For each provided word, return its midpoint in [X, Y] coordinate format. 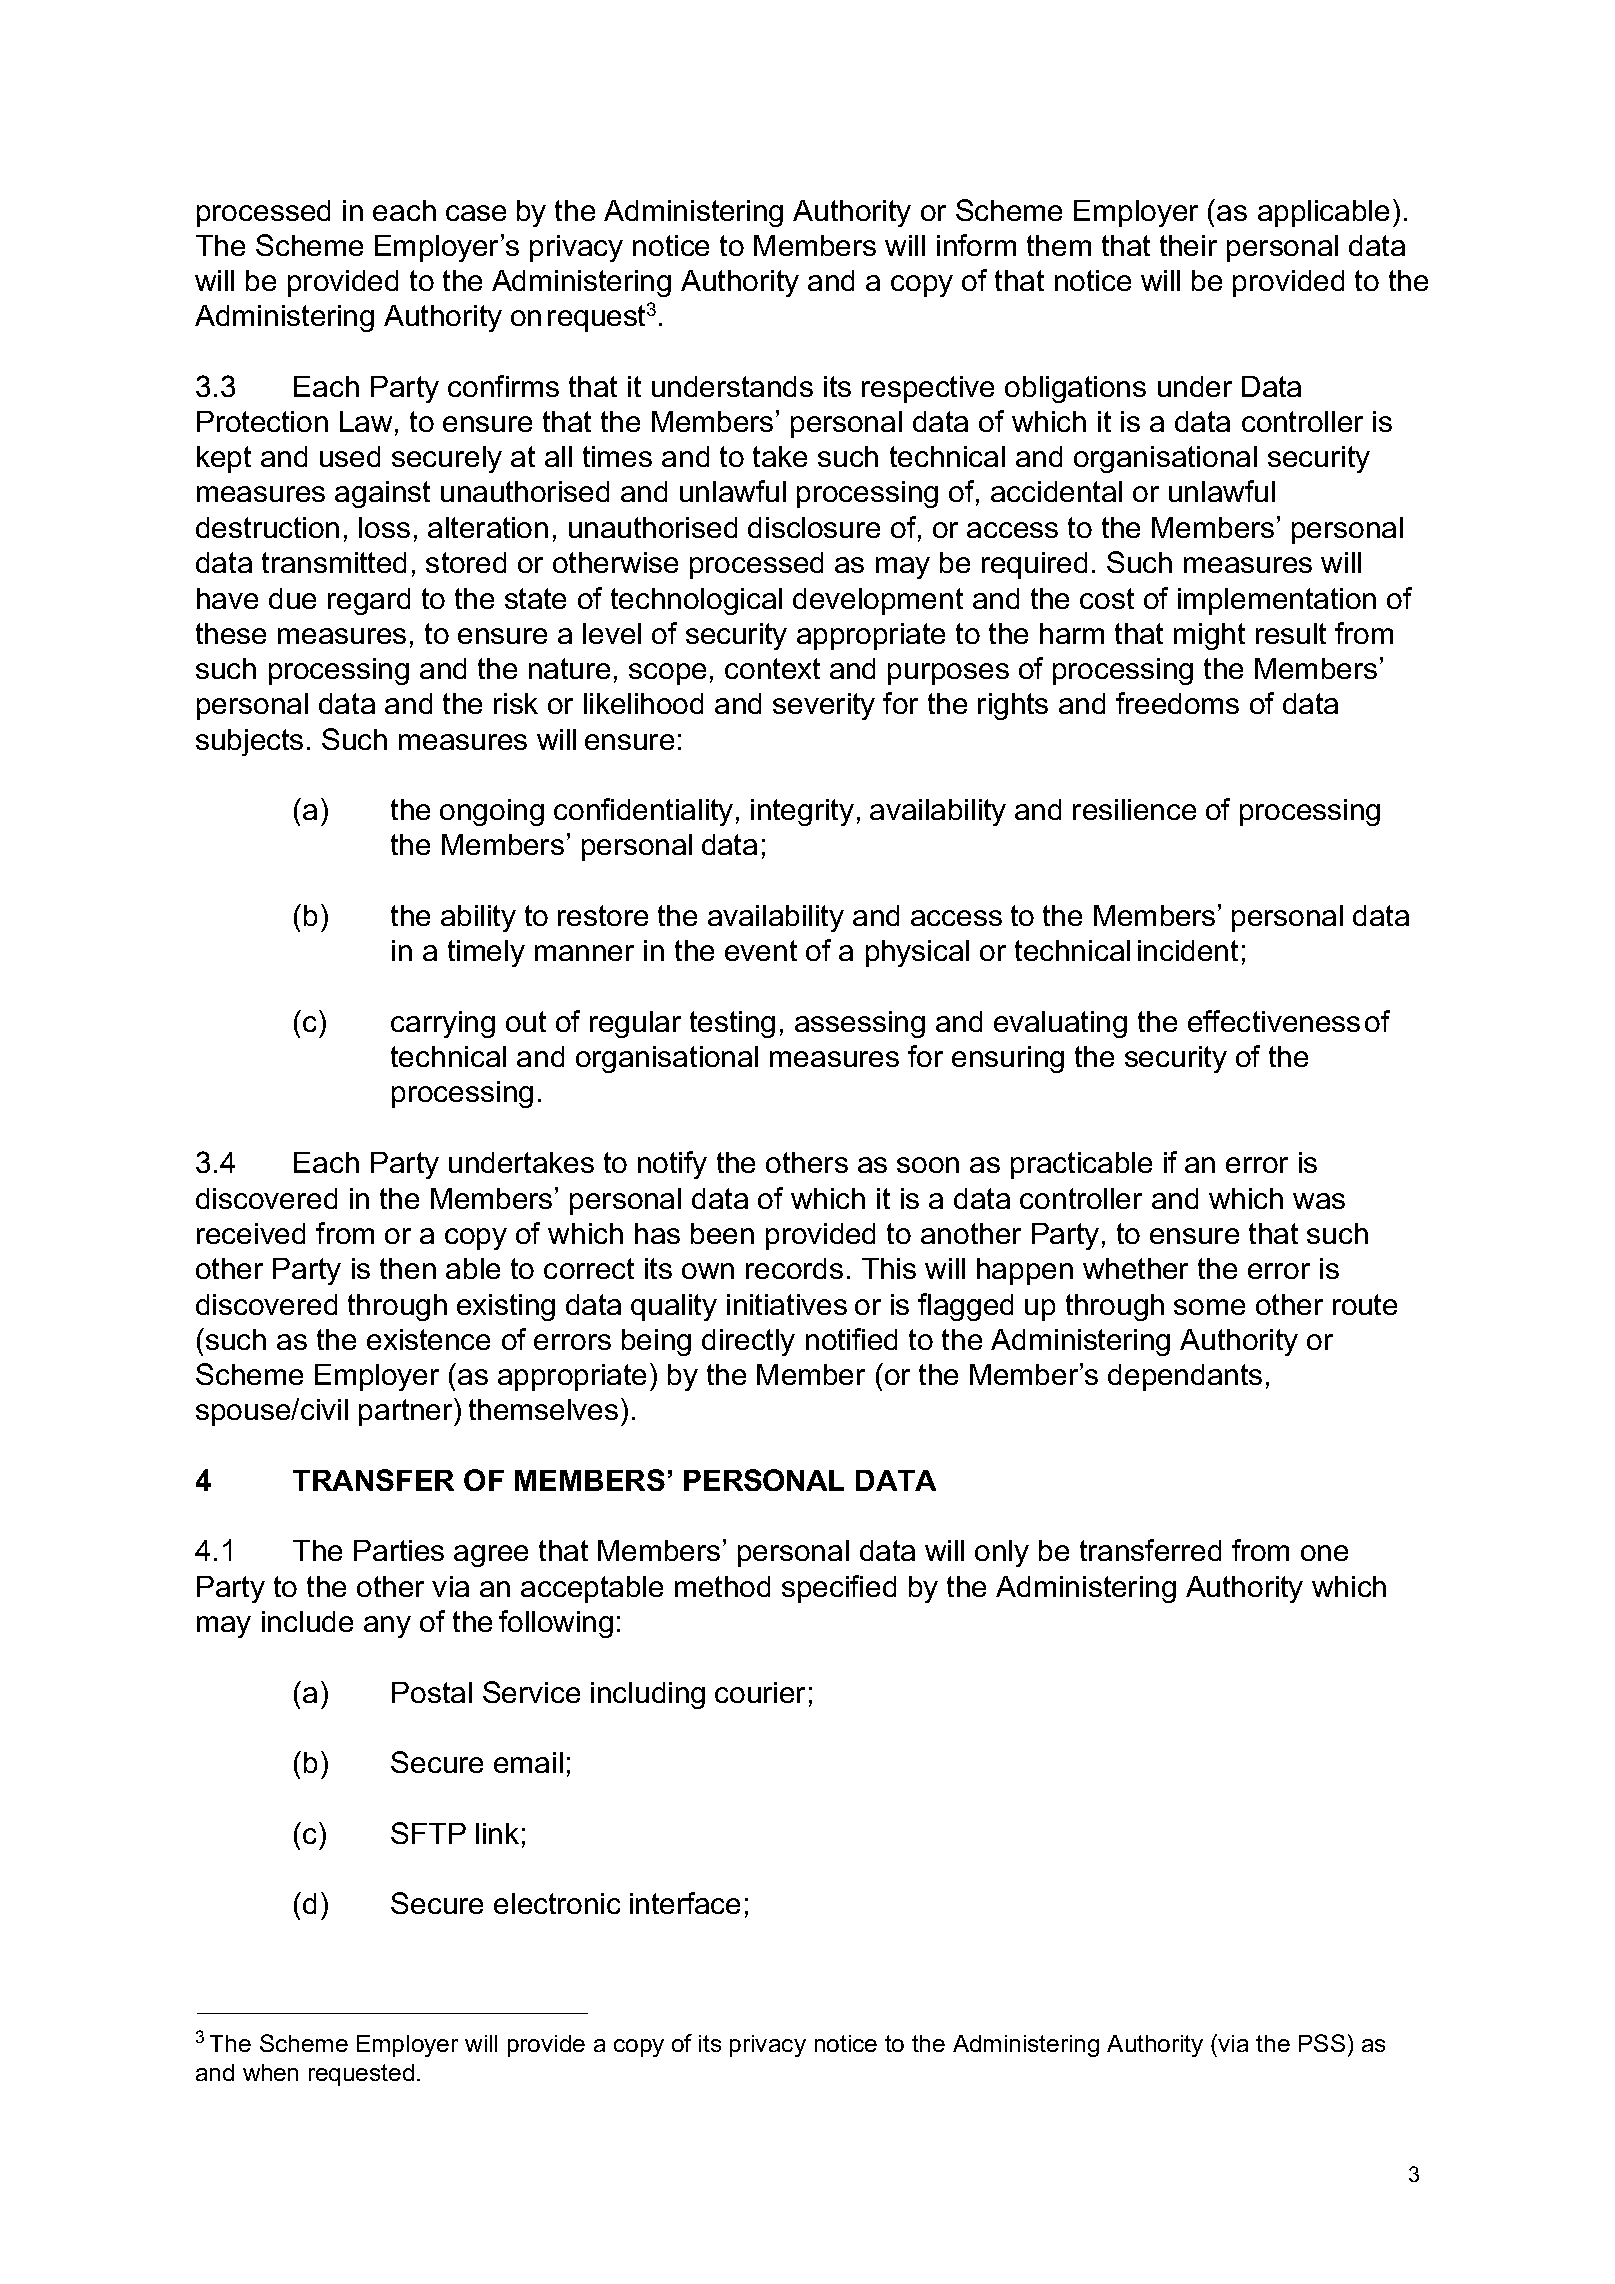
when [270, 2072]
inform [976, 245]
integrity [802, 812]
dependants [1185, 1377]
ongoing [492, 812]
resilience [1134, 809]
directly [748, 1342]
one [1324, 1553]
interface [685, 1903]
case [476, 213]
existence [428, 1339]
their [1188, 245]
